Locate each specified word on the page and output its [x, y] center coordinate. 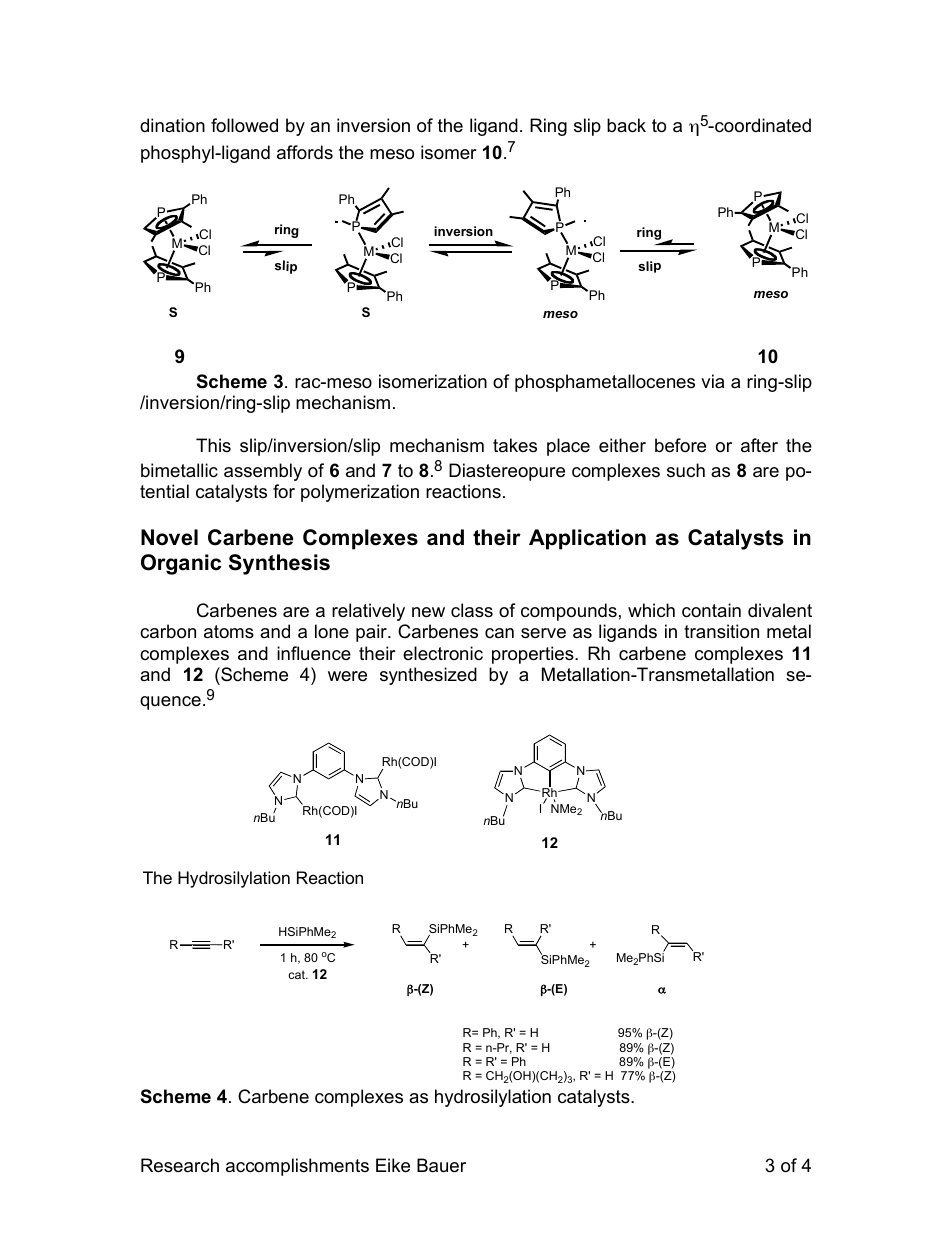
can [499, 633]
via [712, 381]
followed [244, 125]
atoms [229, 632]
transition [721, 631]
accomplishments [297, 1167]
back [626, 125]
